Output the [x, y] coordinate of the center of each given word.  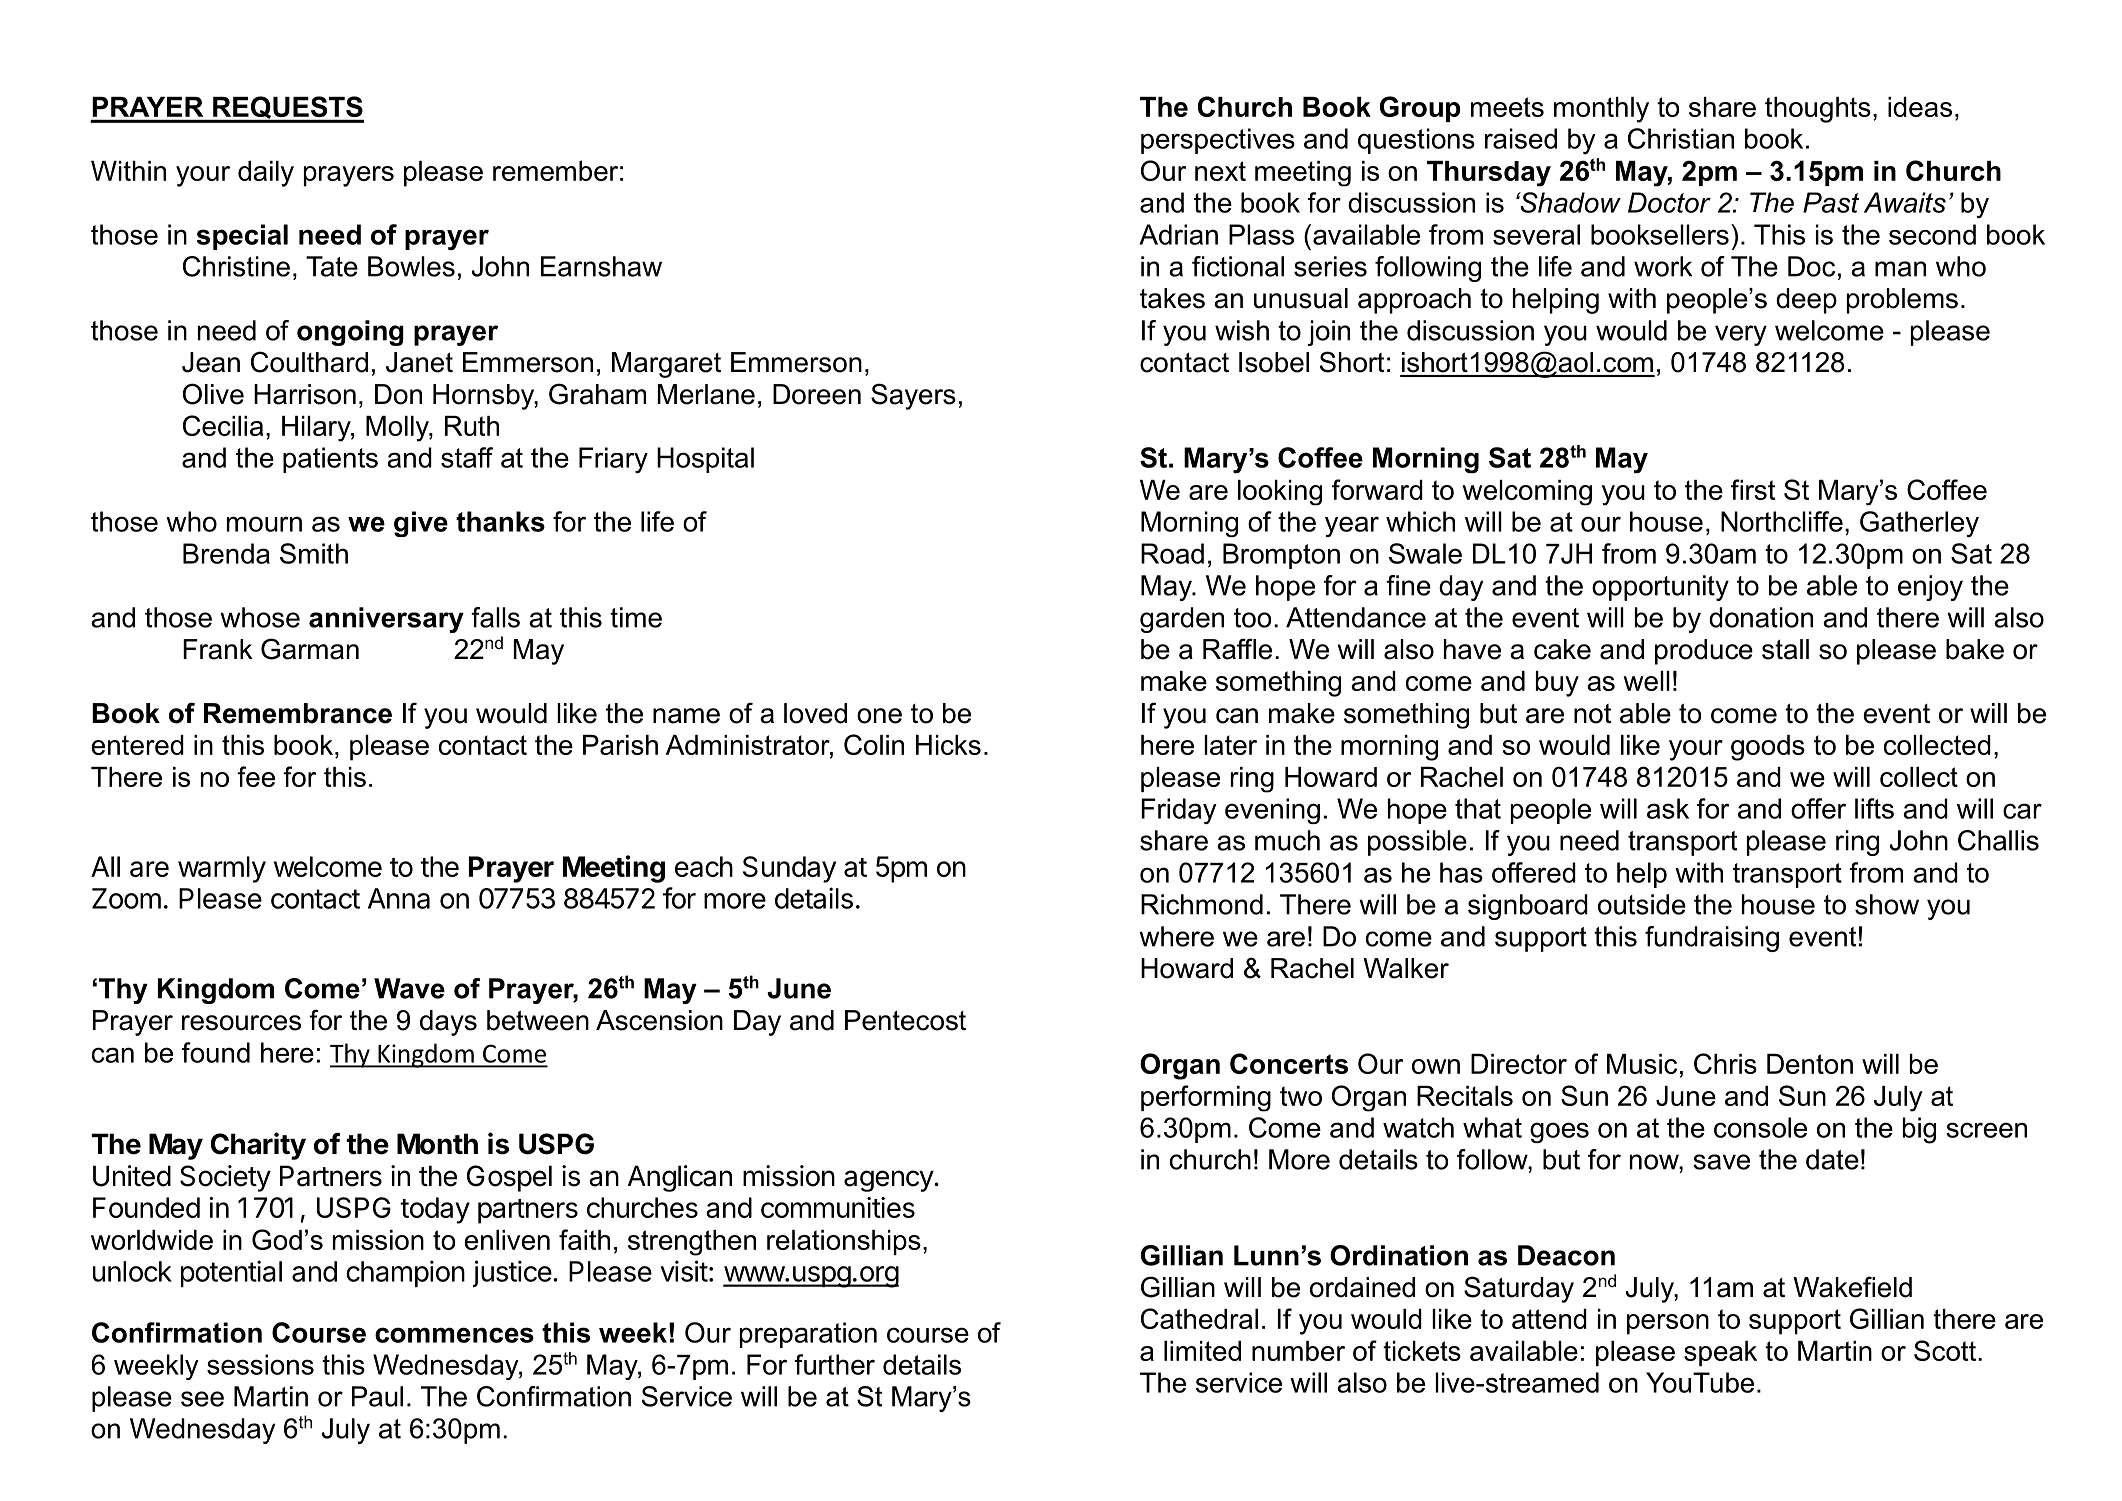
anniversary [386, 620]
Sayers [913, 396]
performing [1206, 1098]
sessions [260, 1364]
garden [1182, 620]
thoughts [1818, 110]
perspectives [1218, 141]
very [1741, 335]
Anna [399, 898]
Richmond [1202, 904]
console [1760, 1127]
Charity [258, 1146]
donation [1761, 617]
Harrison [305, 394]
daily [266, 174]
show [1887, 904]
